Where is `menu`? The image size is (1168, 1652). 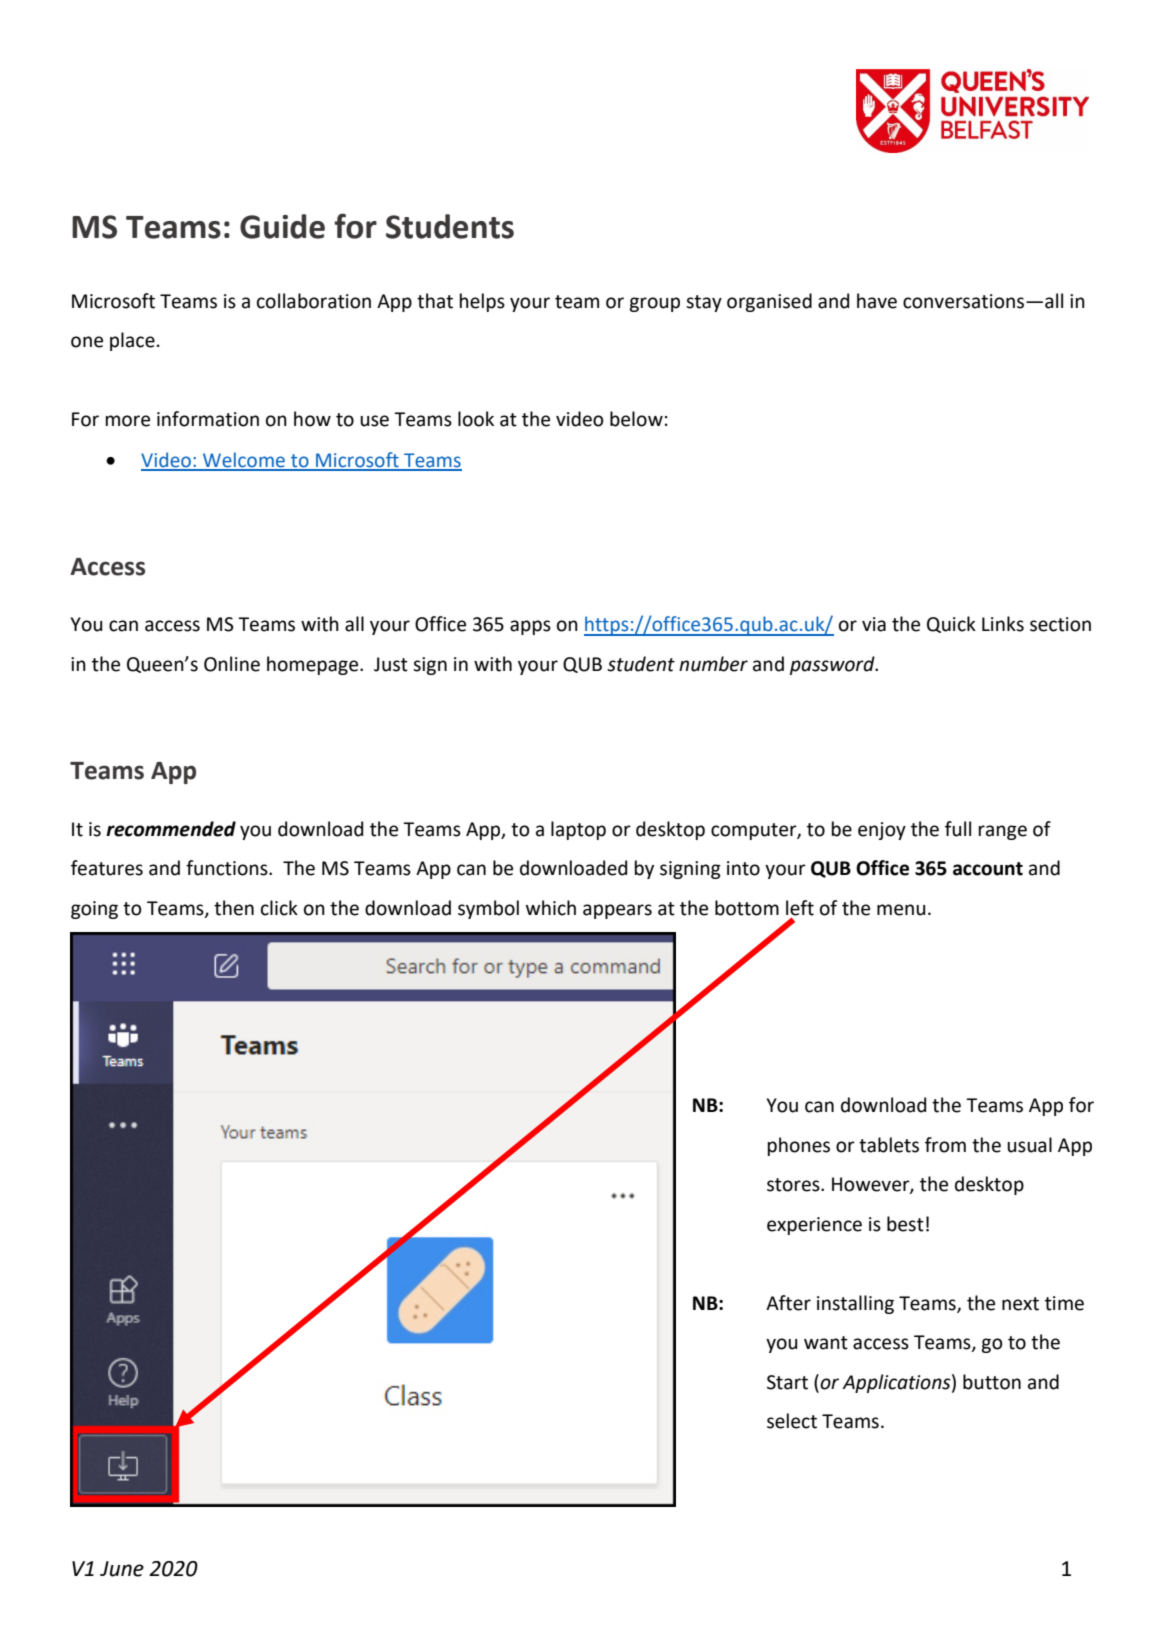 menu is located at coordinates (901, 910).
